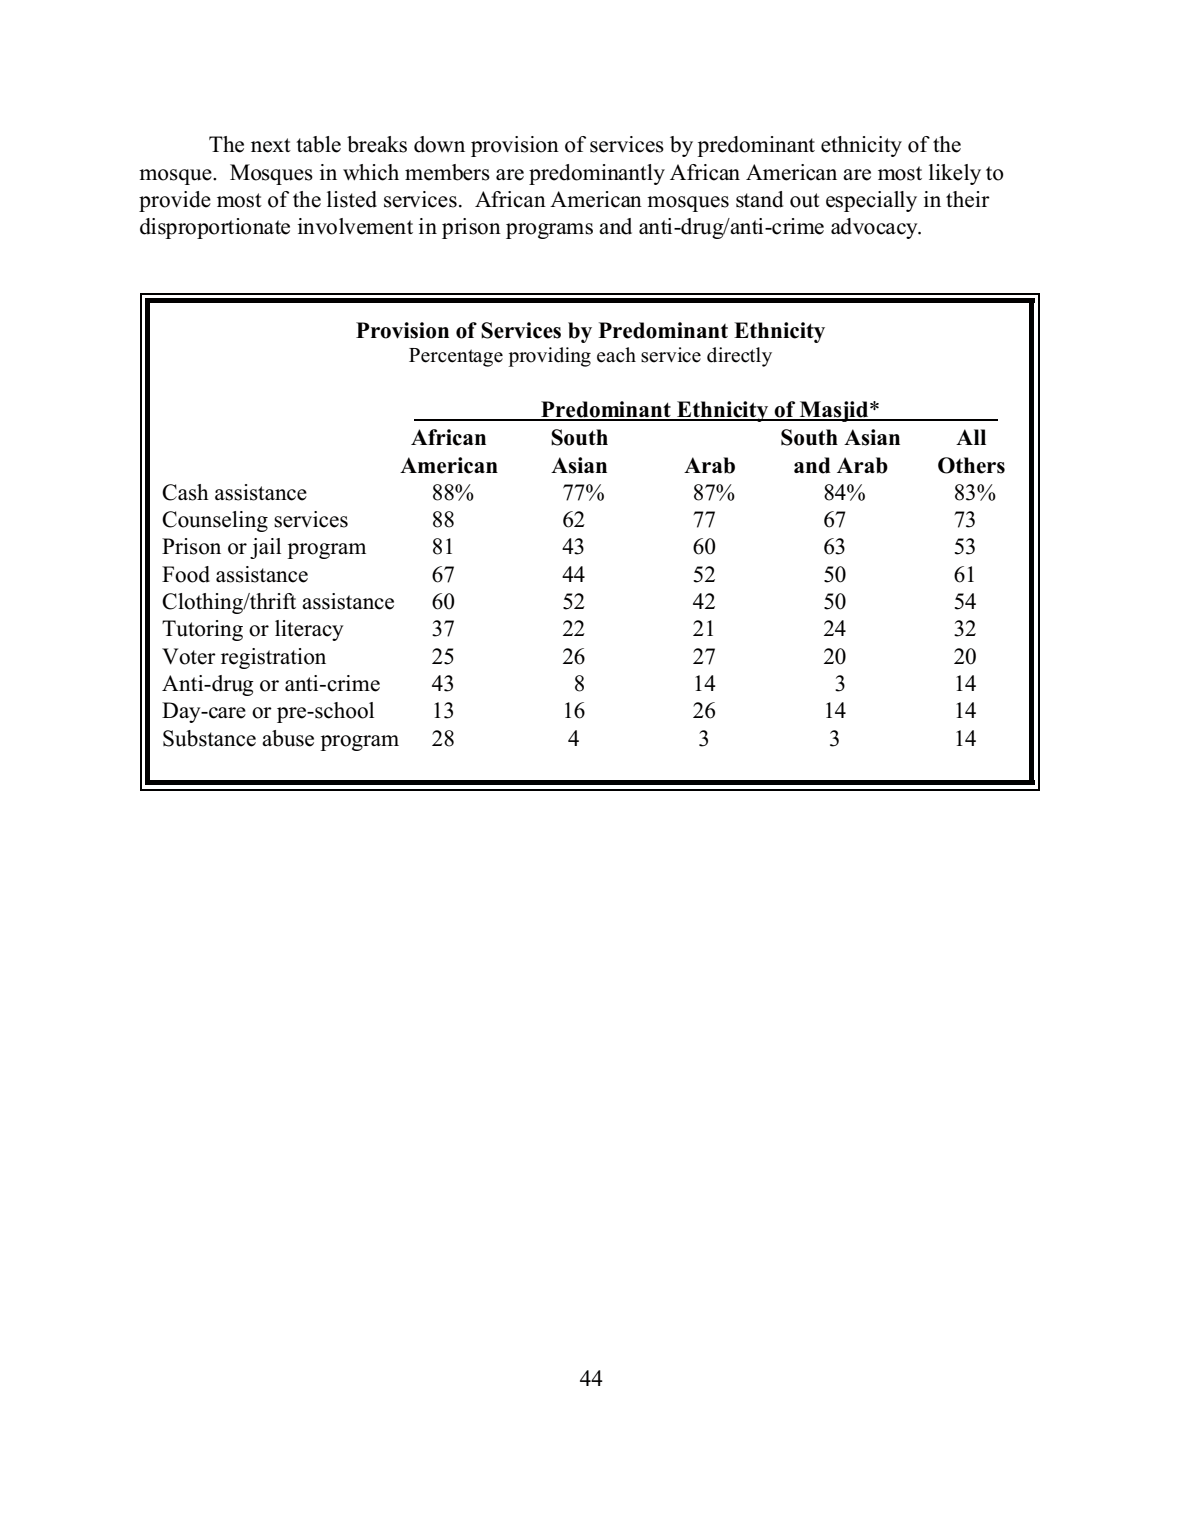 This page has width=1183, height=1531. What do you see at coordinates (288, 738) in the page?
I see `abuse` at bounding box center [288, 738].
